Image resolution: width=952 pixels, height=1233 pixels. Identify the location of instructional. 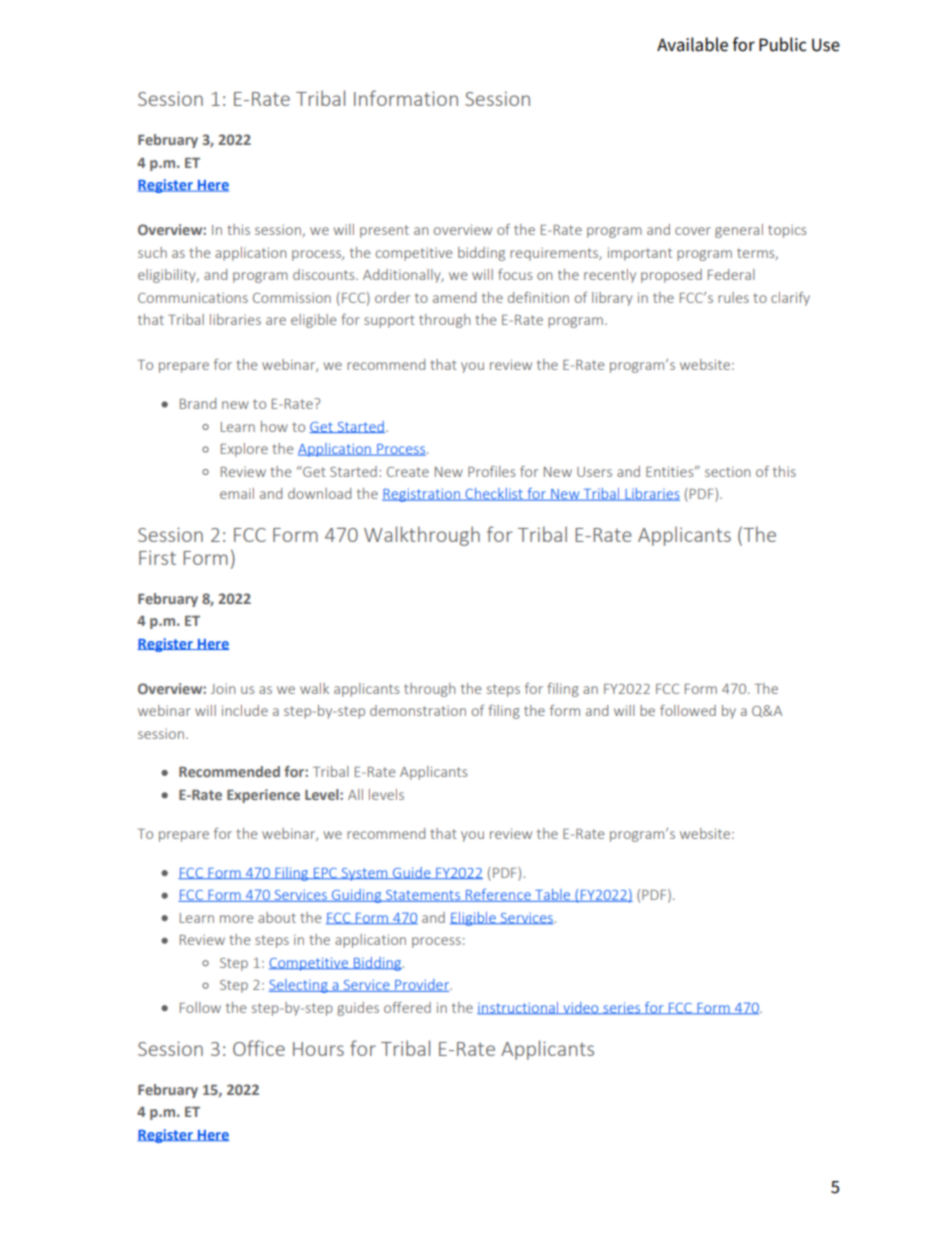
(519, 1008).
